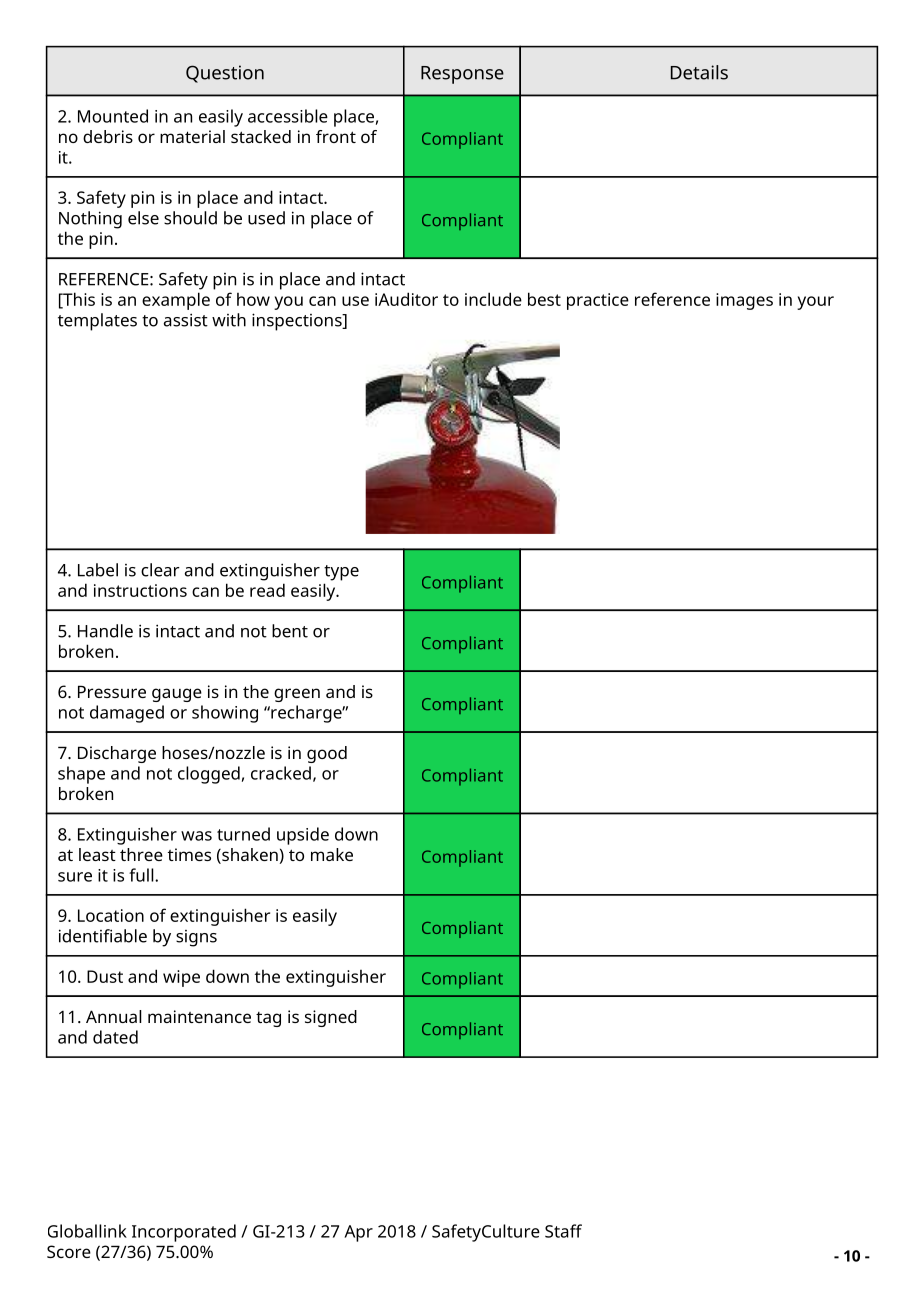 The image size is (924, 1308). What do you see at coordinates (744, 301) in the document?
I see `images` at bounding box center [744, 301].
